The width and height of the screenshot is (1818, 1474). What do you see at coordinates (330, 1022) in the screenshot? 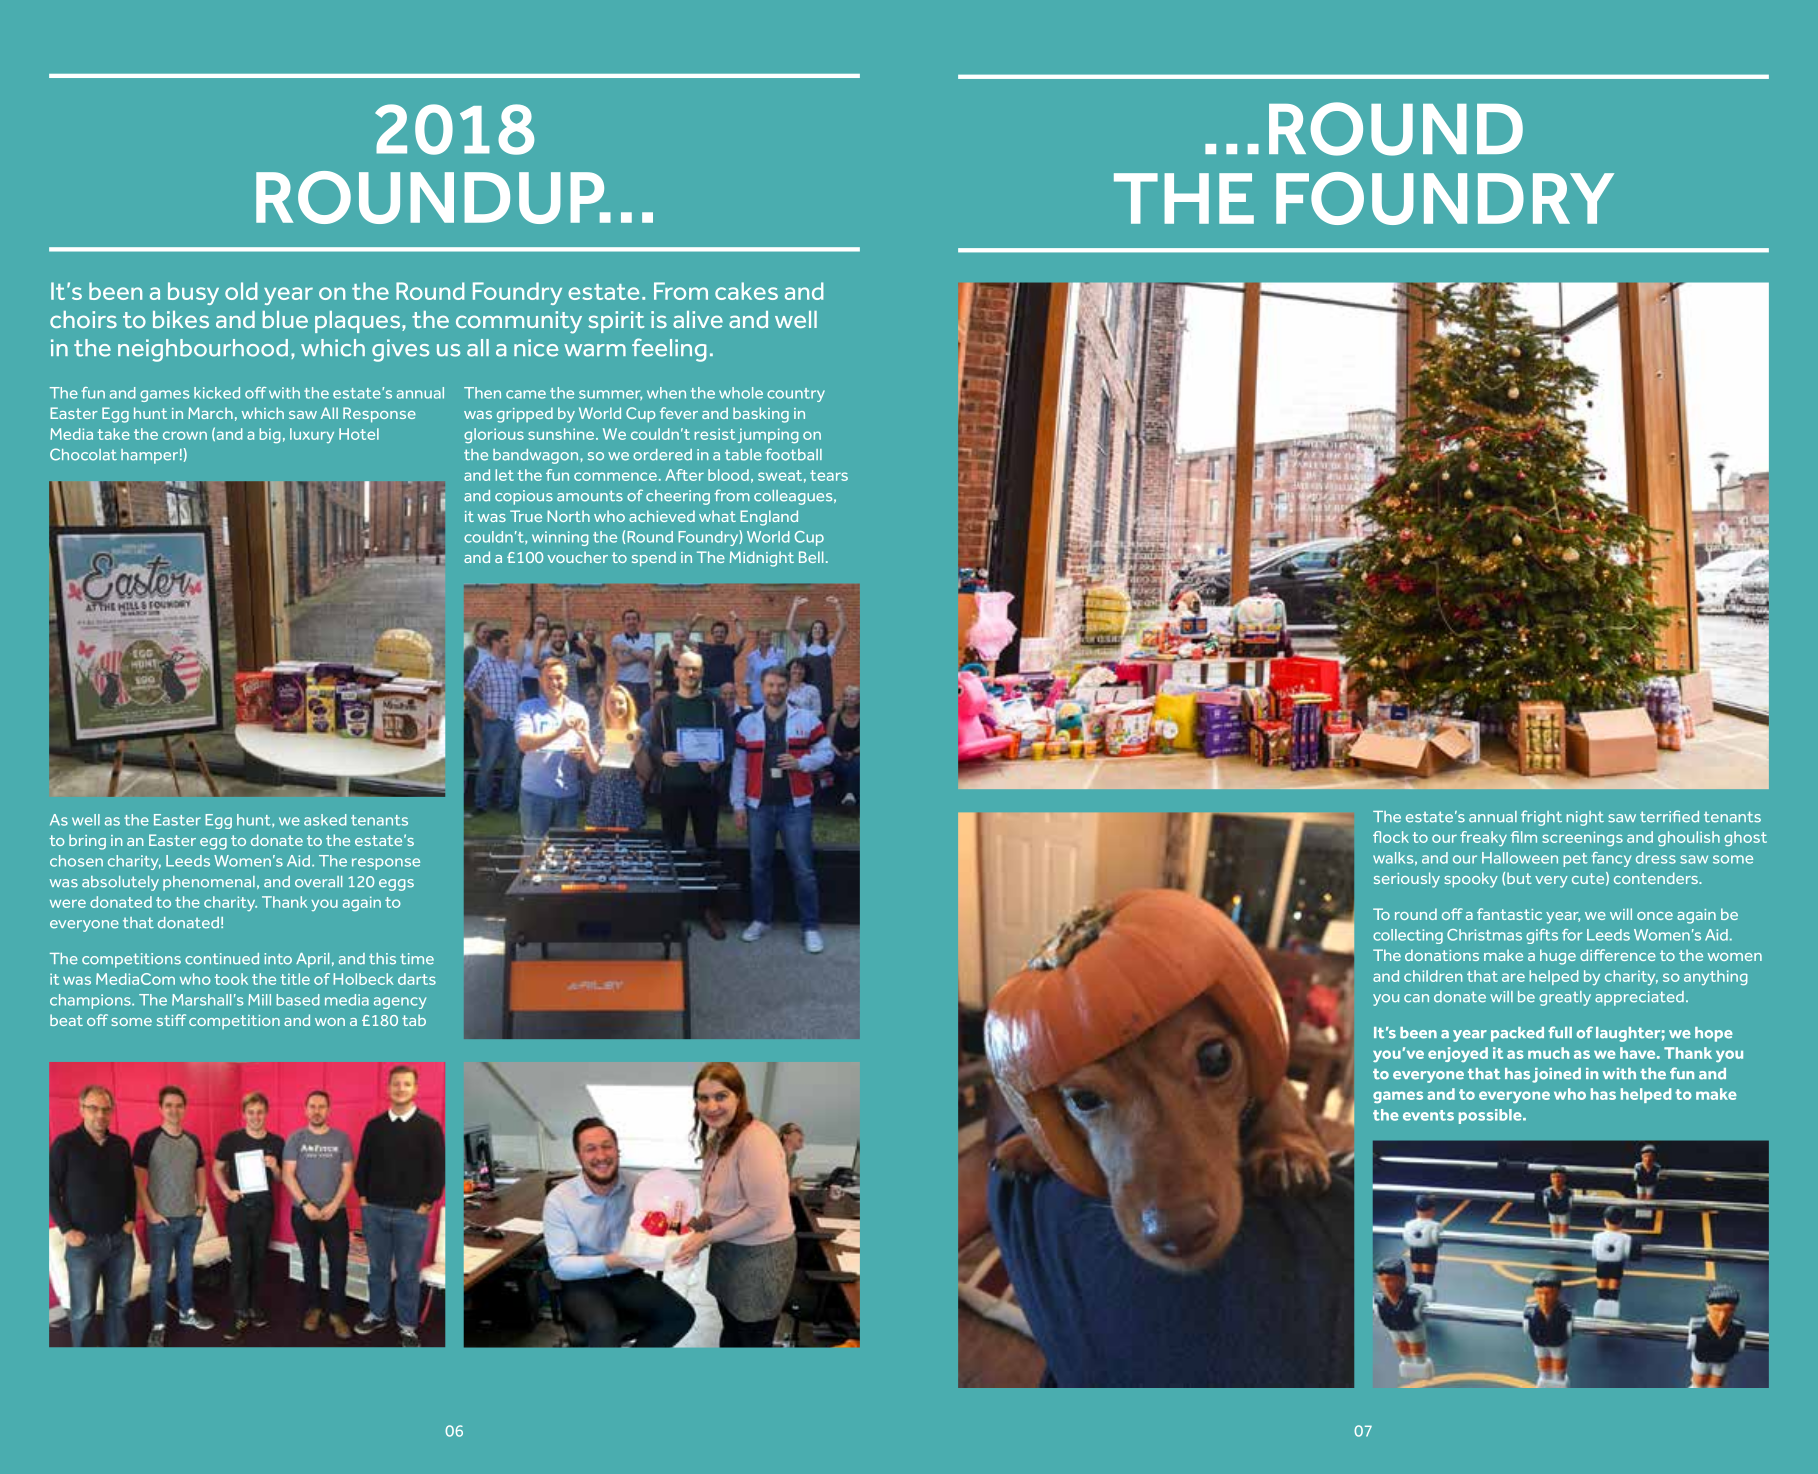
I see `won` at bounding box center [330, 1022].
